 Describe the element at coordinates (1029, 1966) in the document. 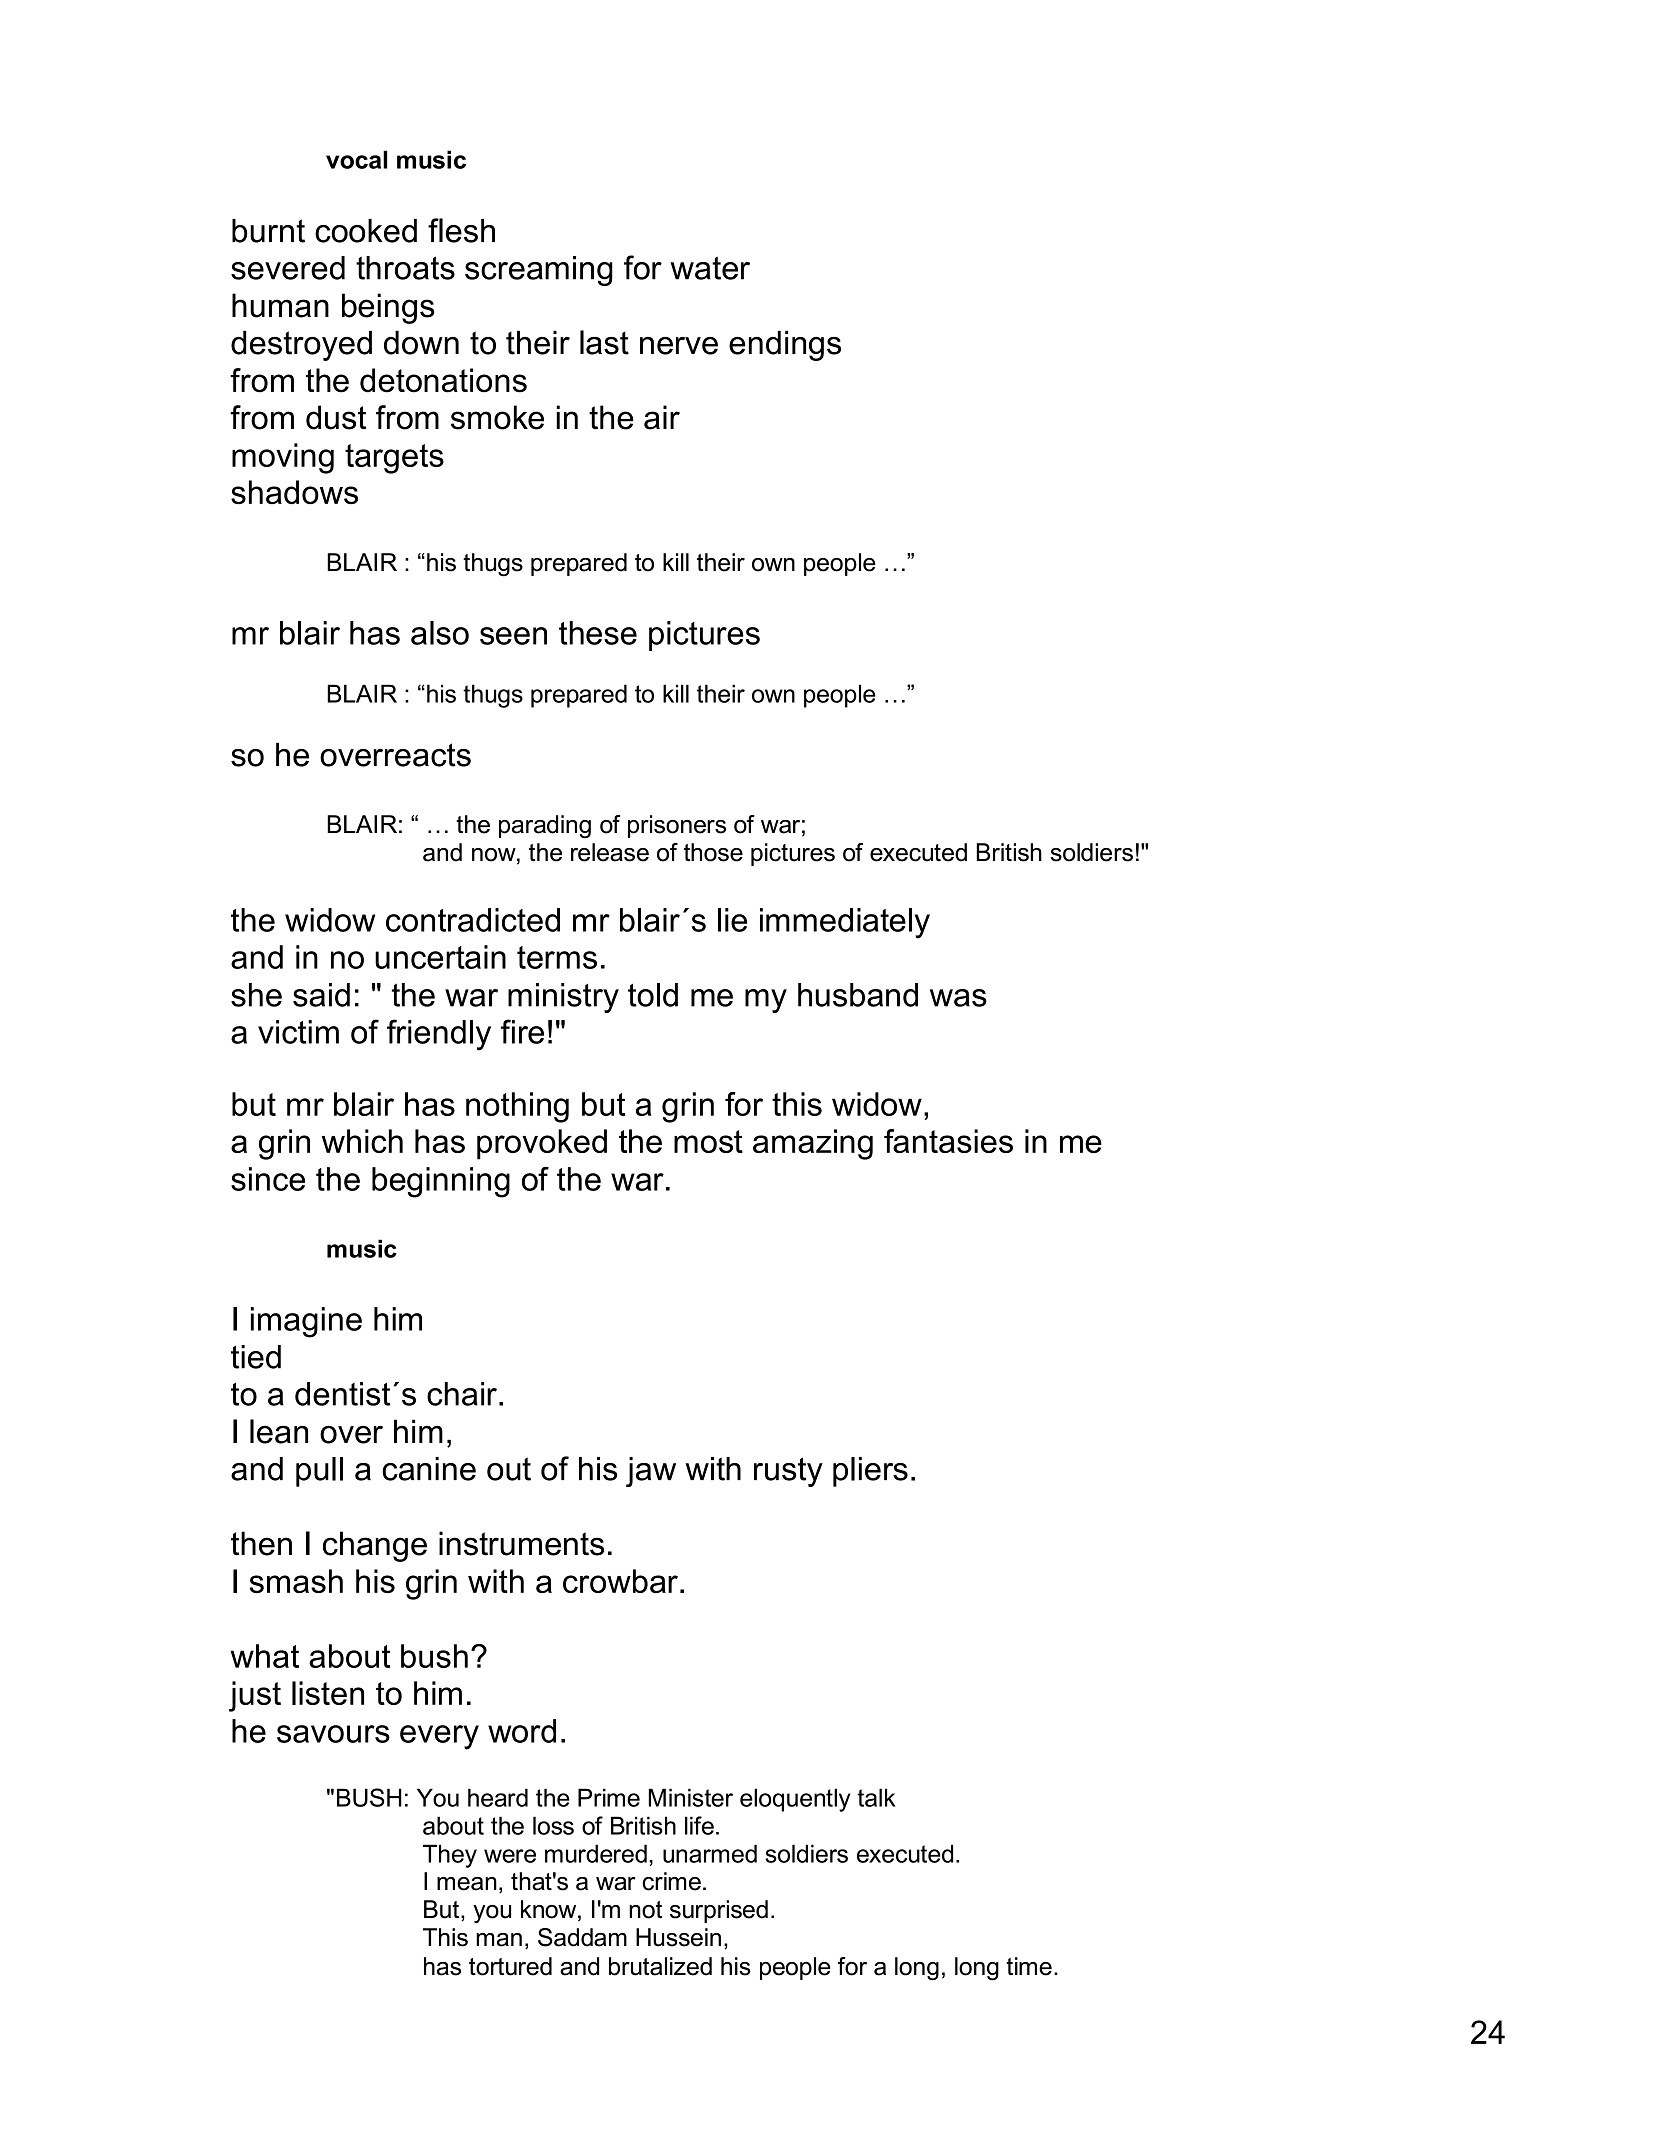

I see `time` at that location.
